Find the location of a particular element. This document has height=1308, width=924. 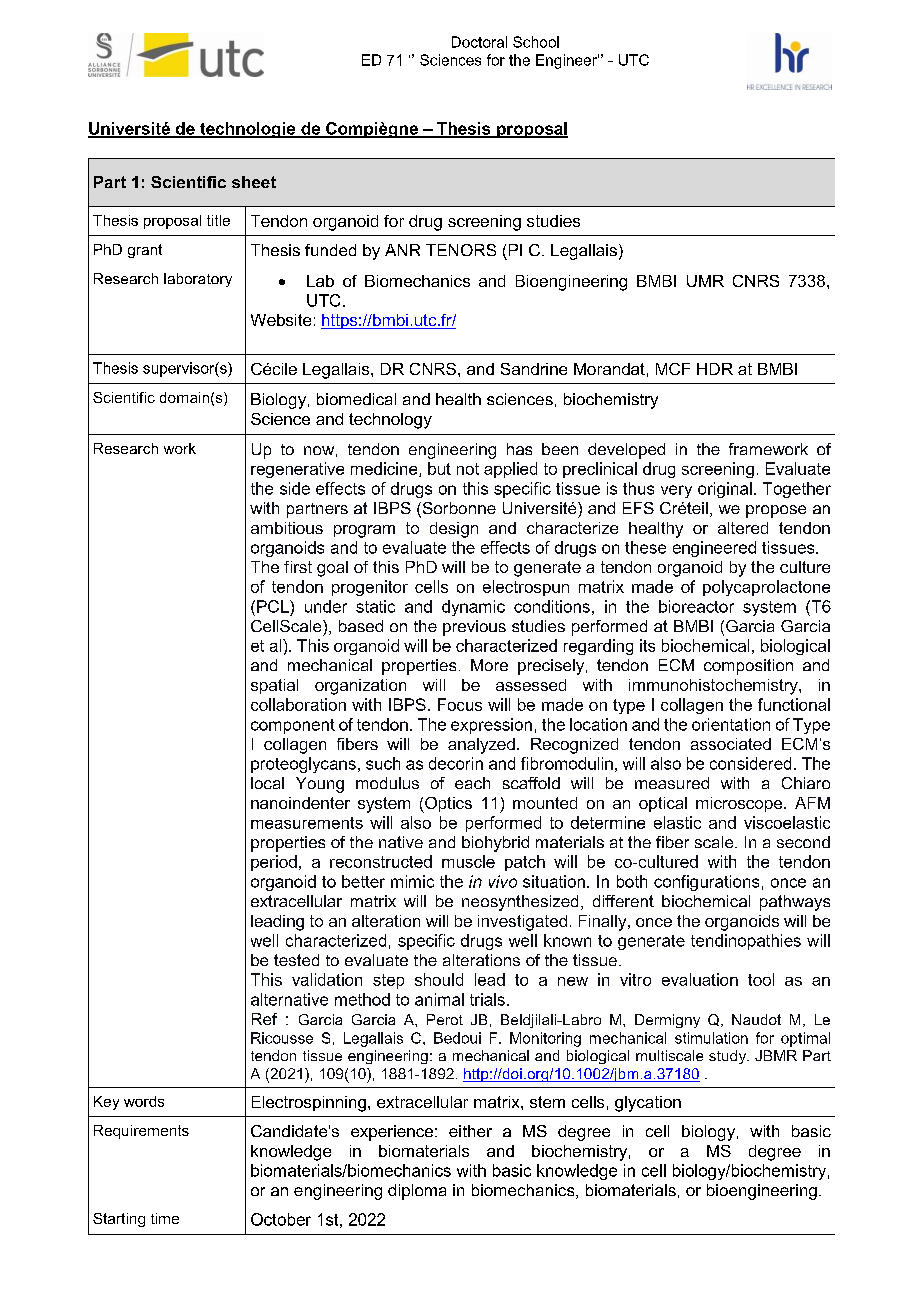

vivo is located at coordinates (503, 881).
